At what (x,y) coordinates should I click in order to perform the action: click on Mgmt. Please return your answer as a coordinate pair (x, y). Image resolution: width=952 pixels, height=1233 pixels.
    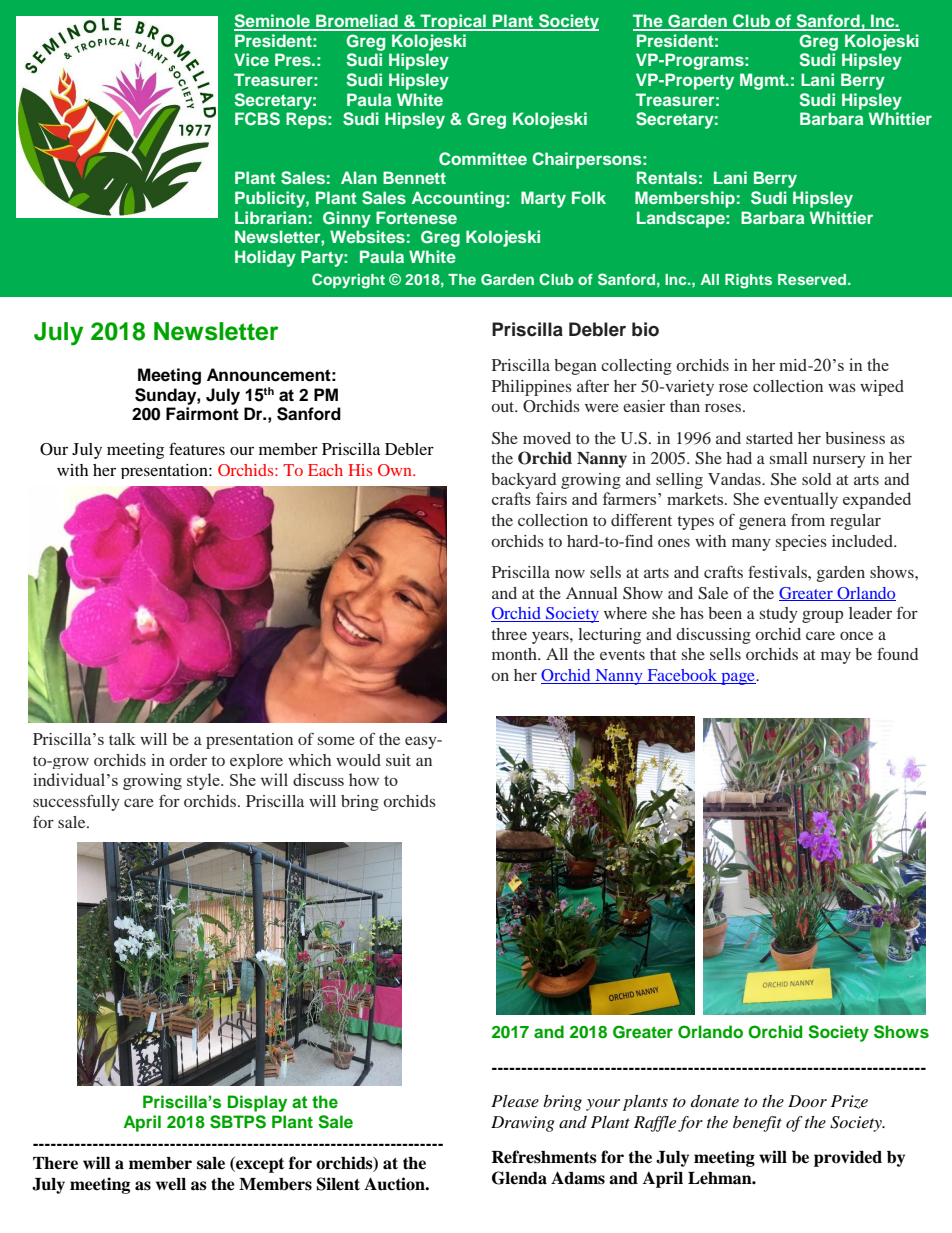
    Looking at the image, I should click on (763, 81).
